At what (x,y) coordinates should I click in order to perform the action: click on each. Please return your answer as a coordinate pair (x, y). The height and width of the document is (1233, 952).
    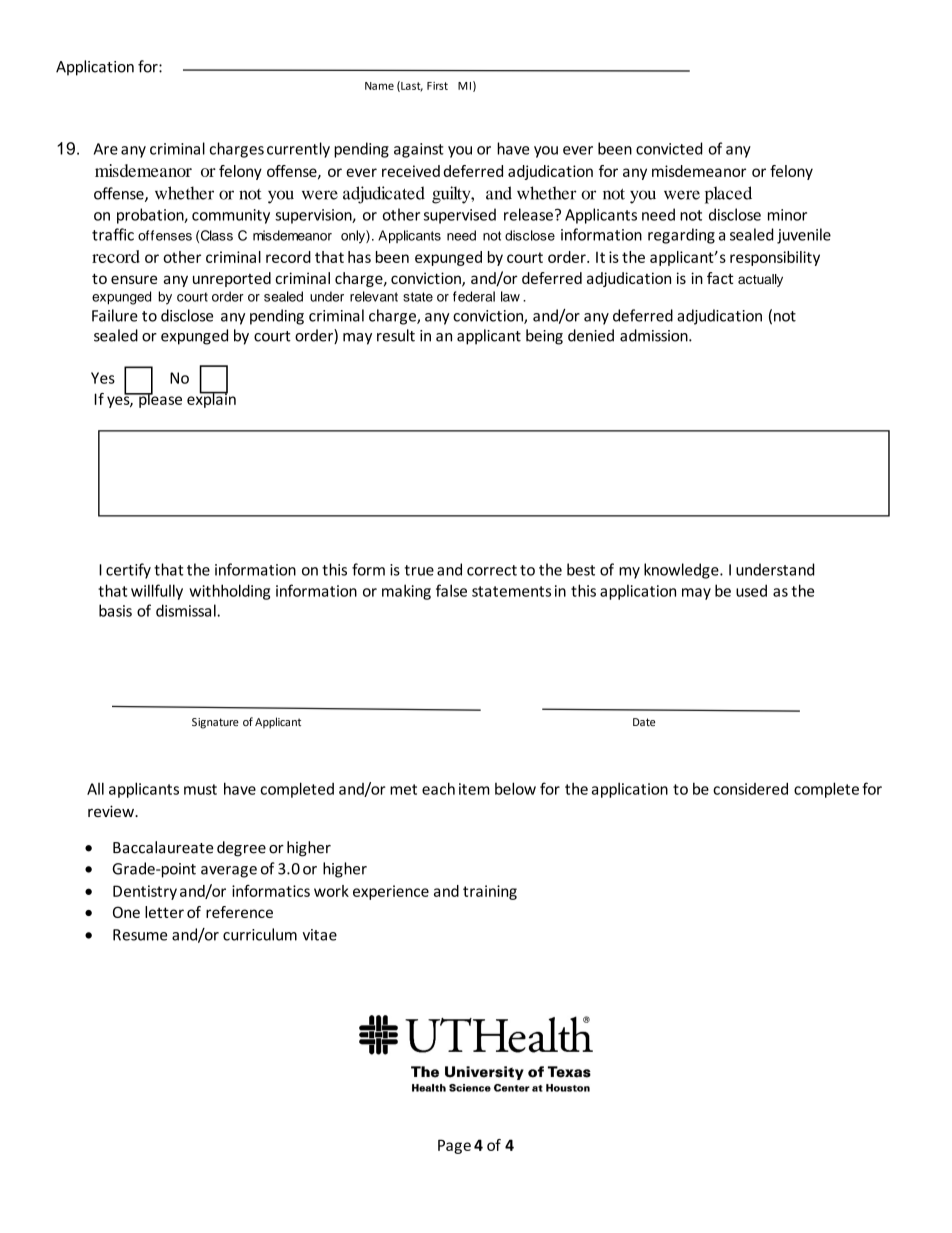
    Looking at the image, I should click on (438, 788).
